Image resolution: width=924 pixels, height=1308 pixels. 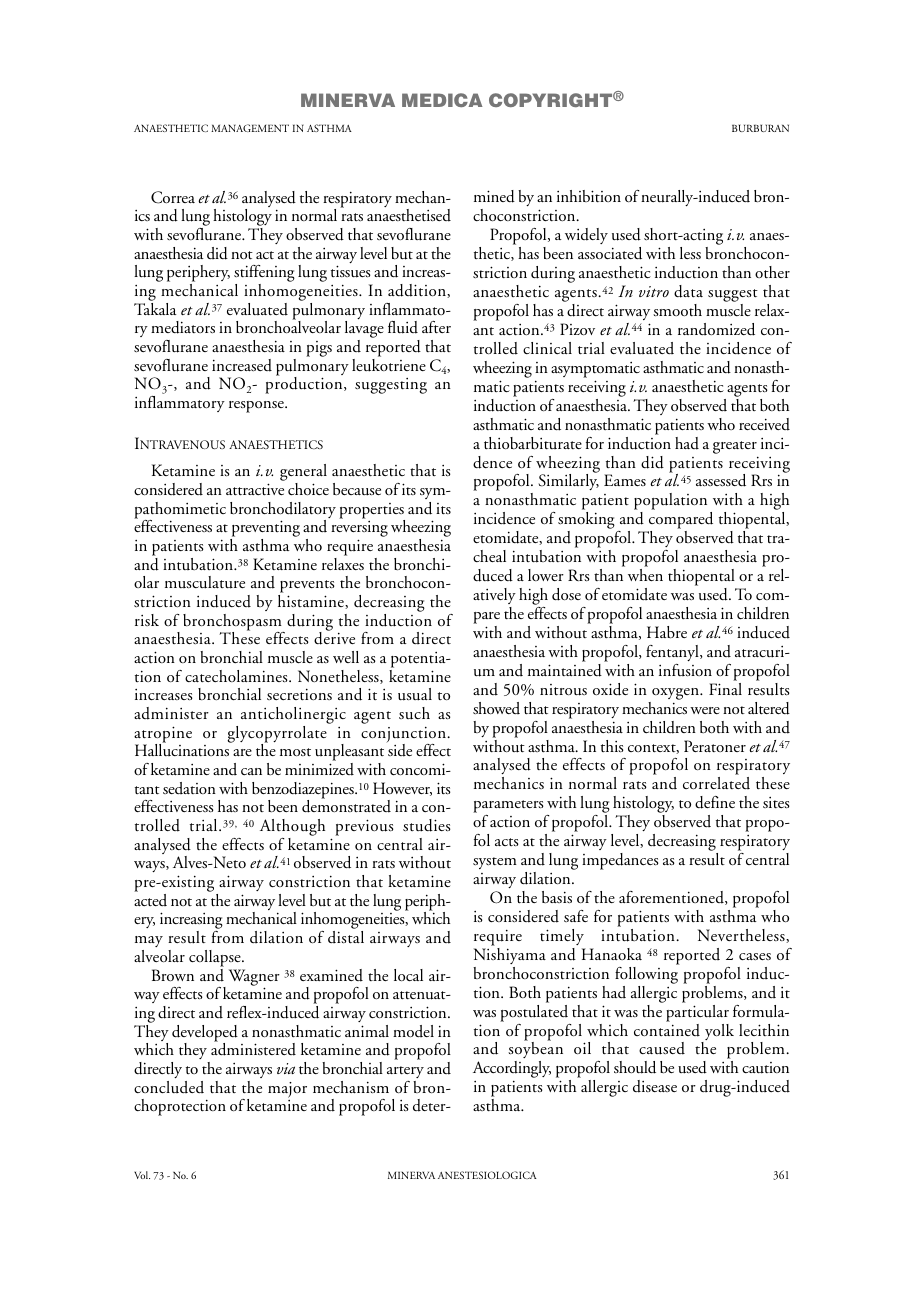 I want to click on randomized, so click(x=716, y=329).
